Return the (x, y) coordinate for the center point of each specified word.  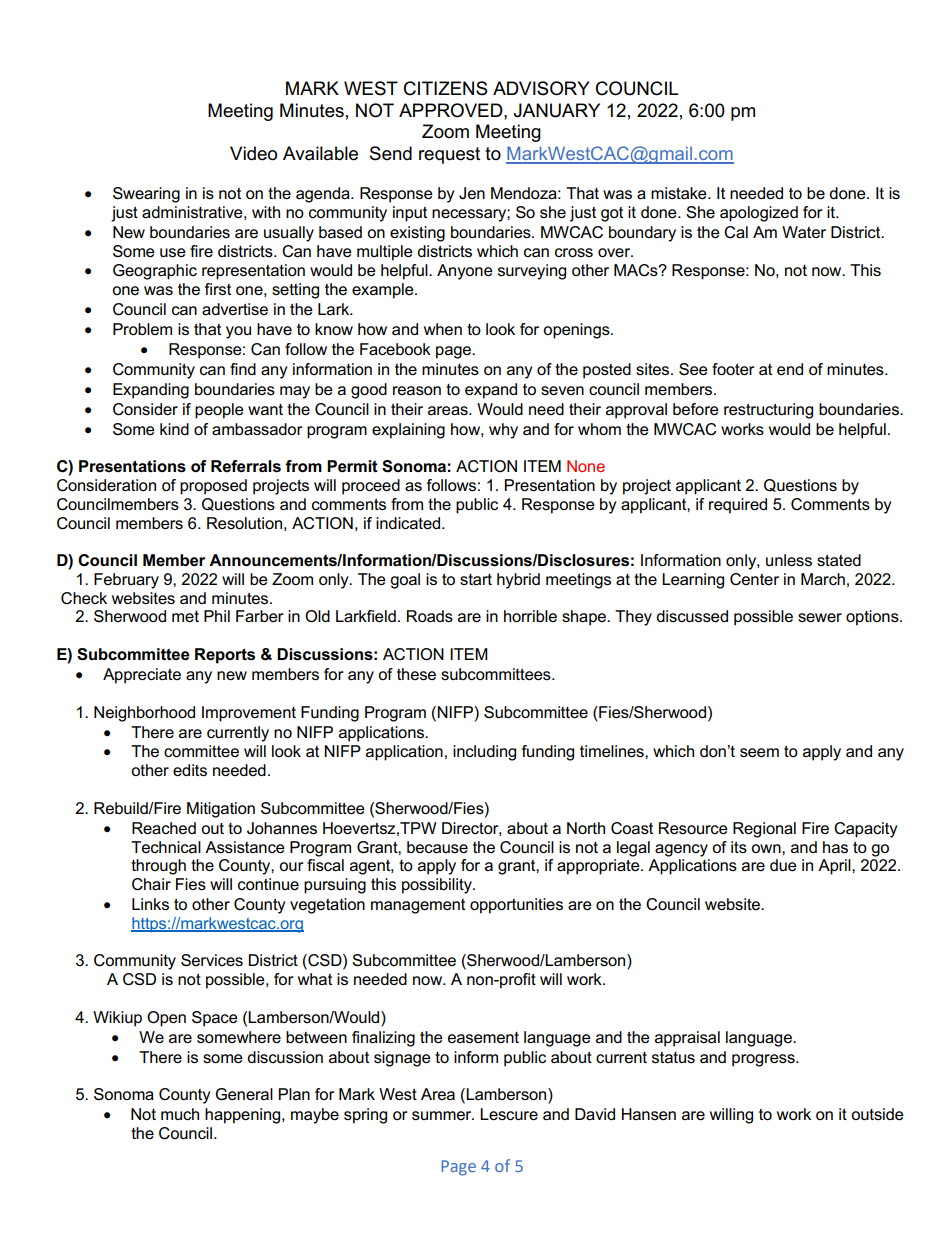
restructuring (768, 411)
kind (174, 429)
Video (253, 153)
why (503, 431)
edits (190, 770)
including (484, 753)
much (180, 1114)
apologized (759, 214)
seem (759, 752)
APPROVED (452, 110)
